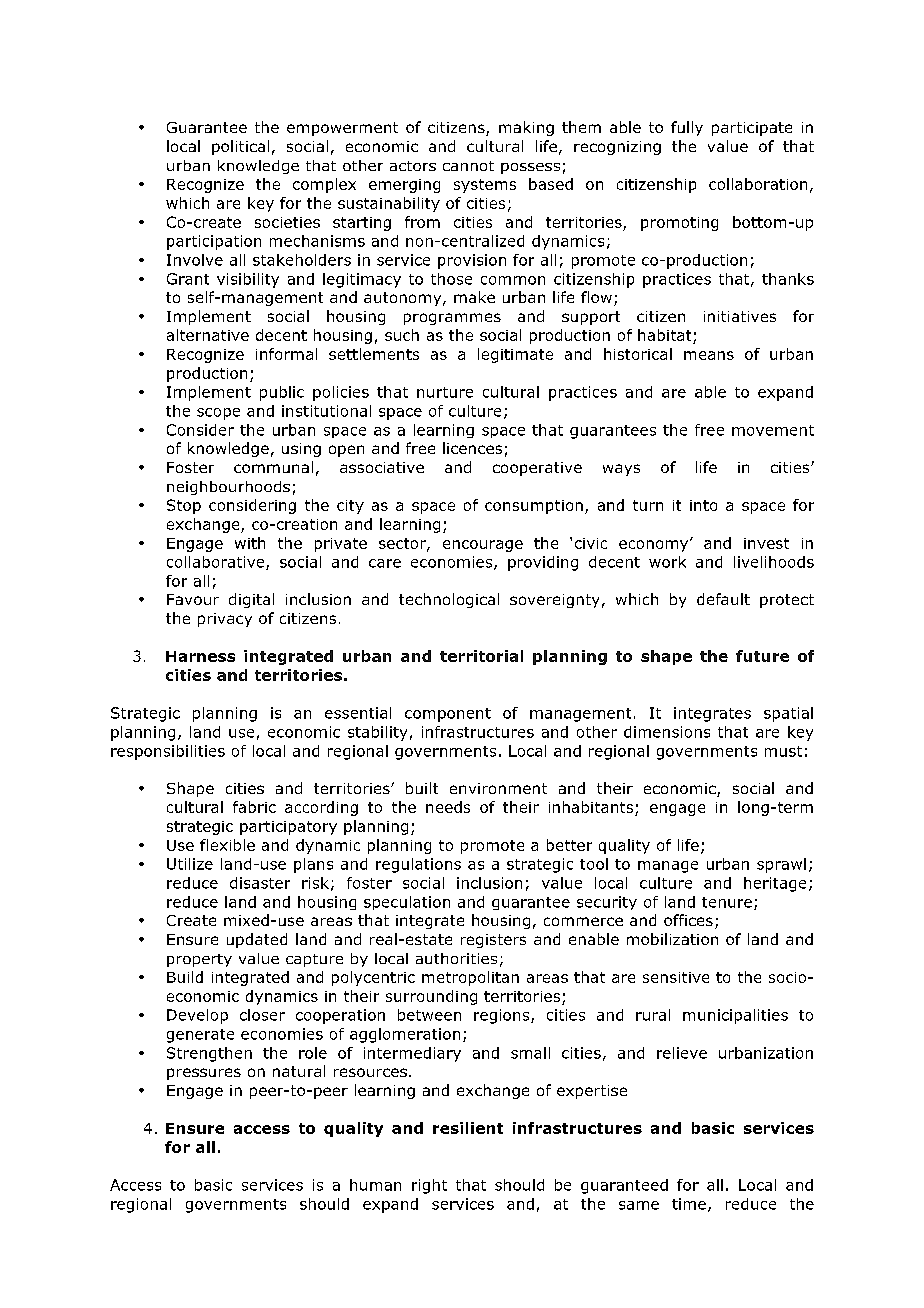  Describe the element at coordinates (429, 1186) in the document. I see `right` at that location.
